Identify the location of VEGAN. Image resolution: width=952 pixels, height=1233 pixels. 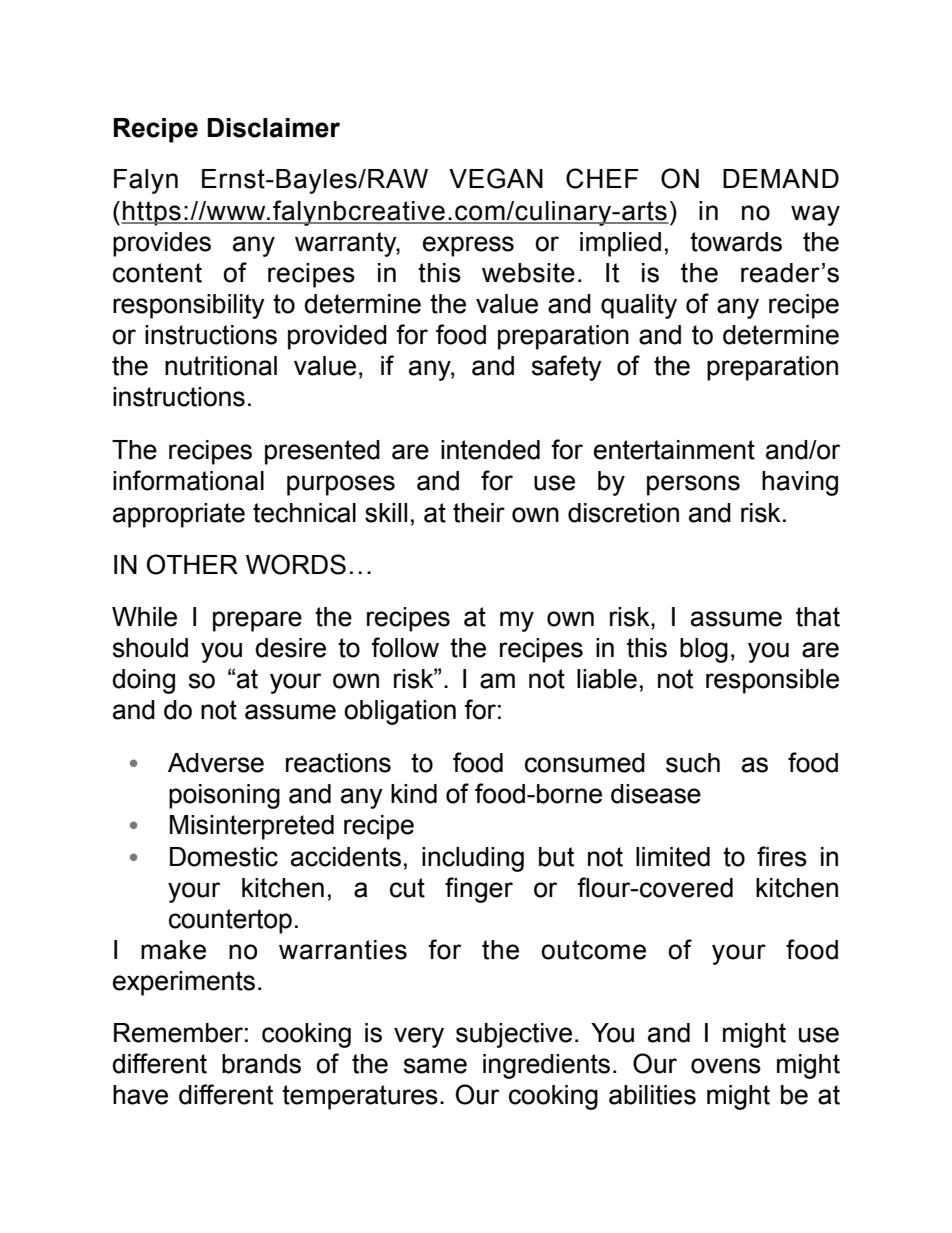
(496, 178).
